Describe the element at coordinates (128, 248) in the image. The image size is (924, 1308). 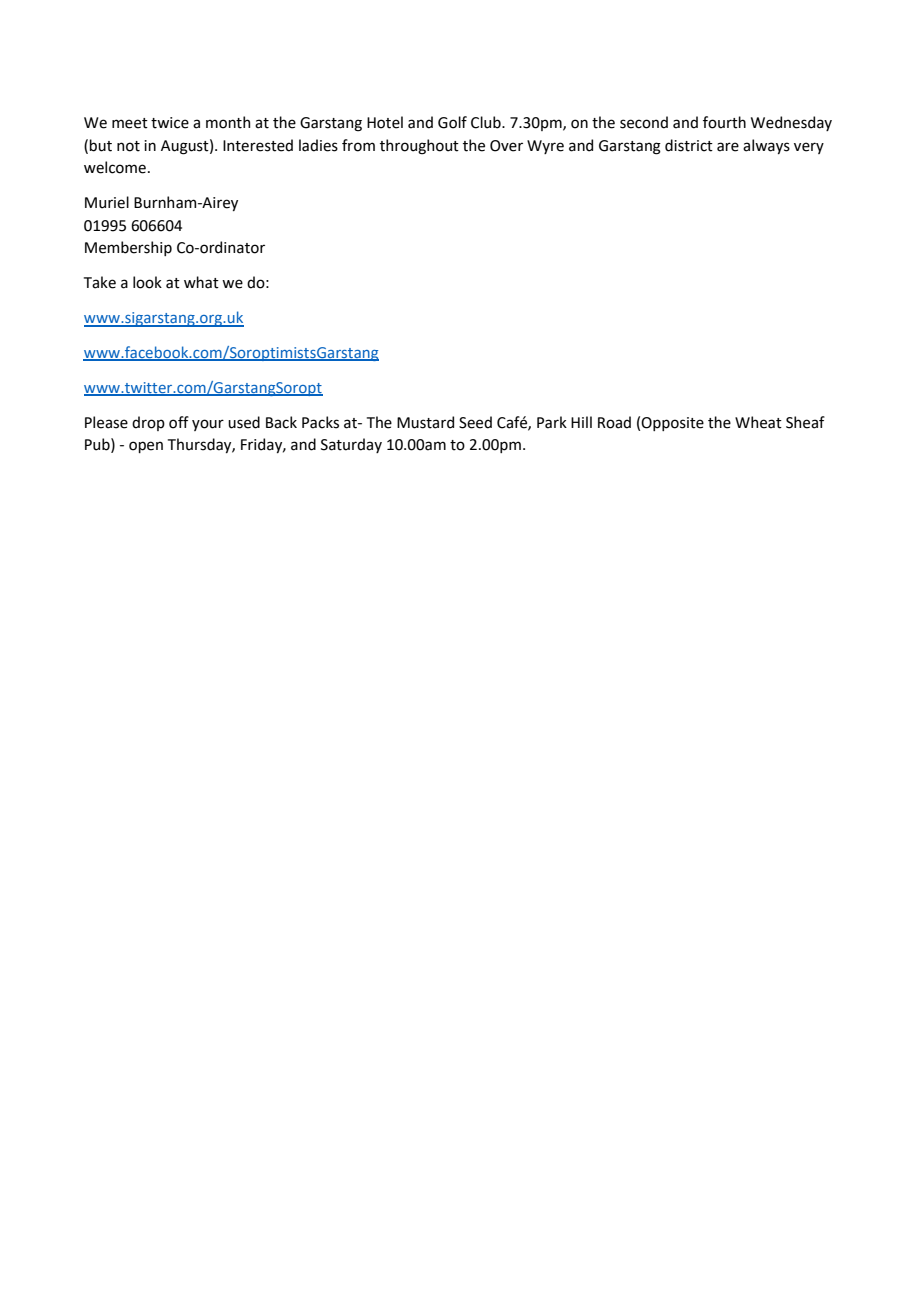
I see `Membership` at that location.
